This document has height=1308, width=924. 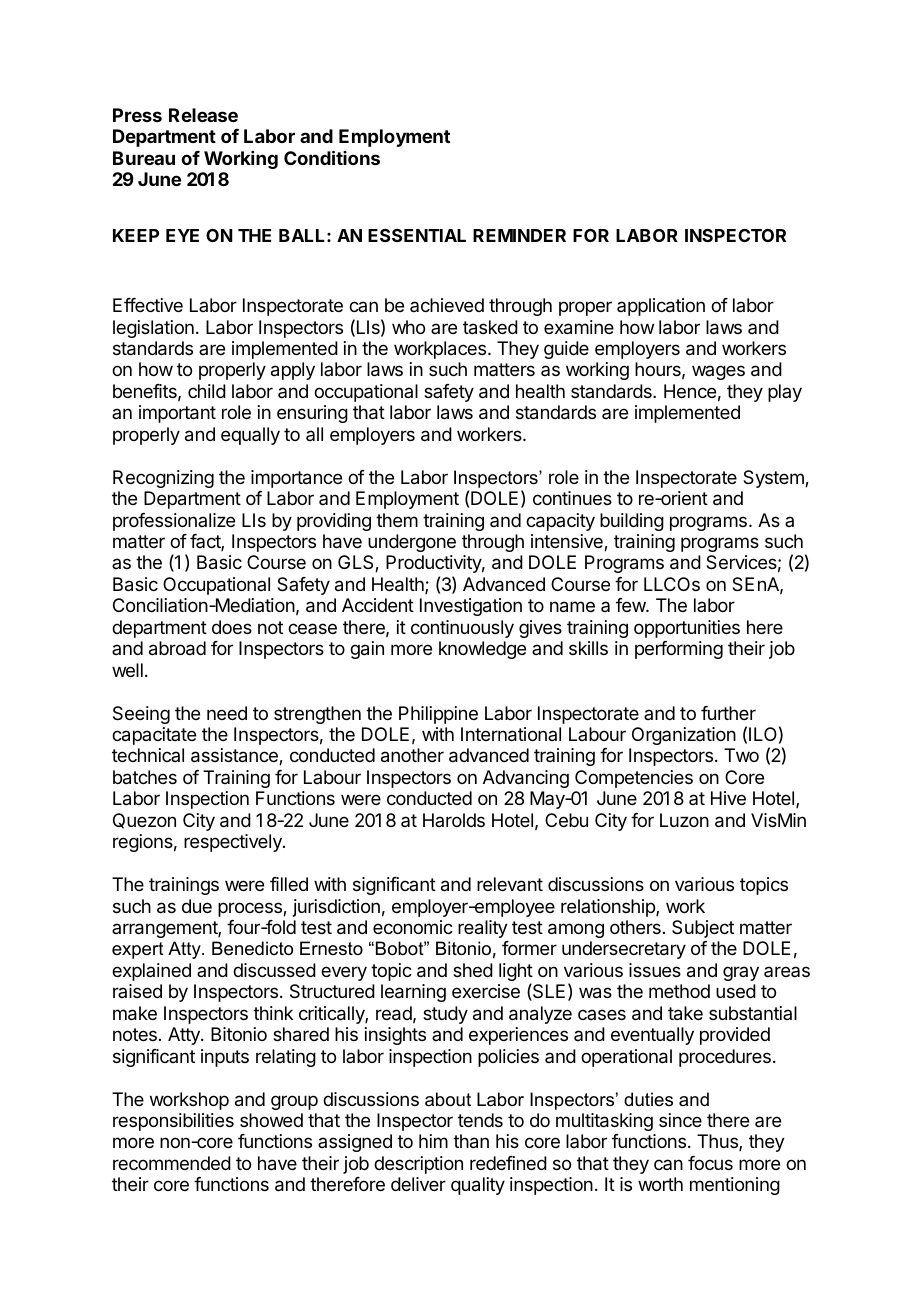 I want to click on System, so click(x=774, y=479).
